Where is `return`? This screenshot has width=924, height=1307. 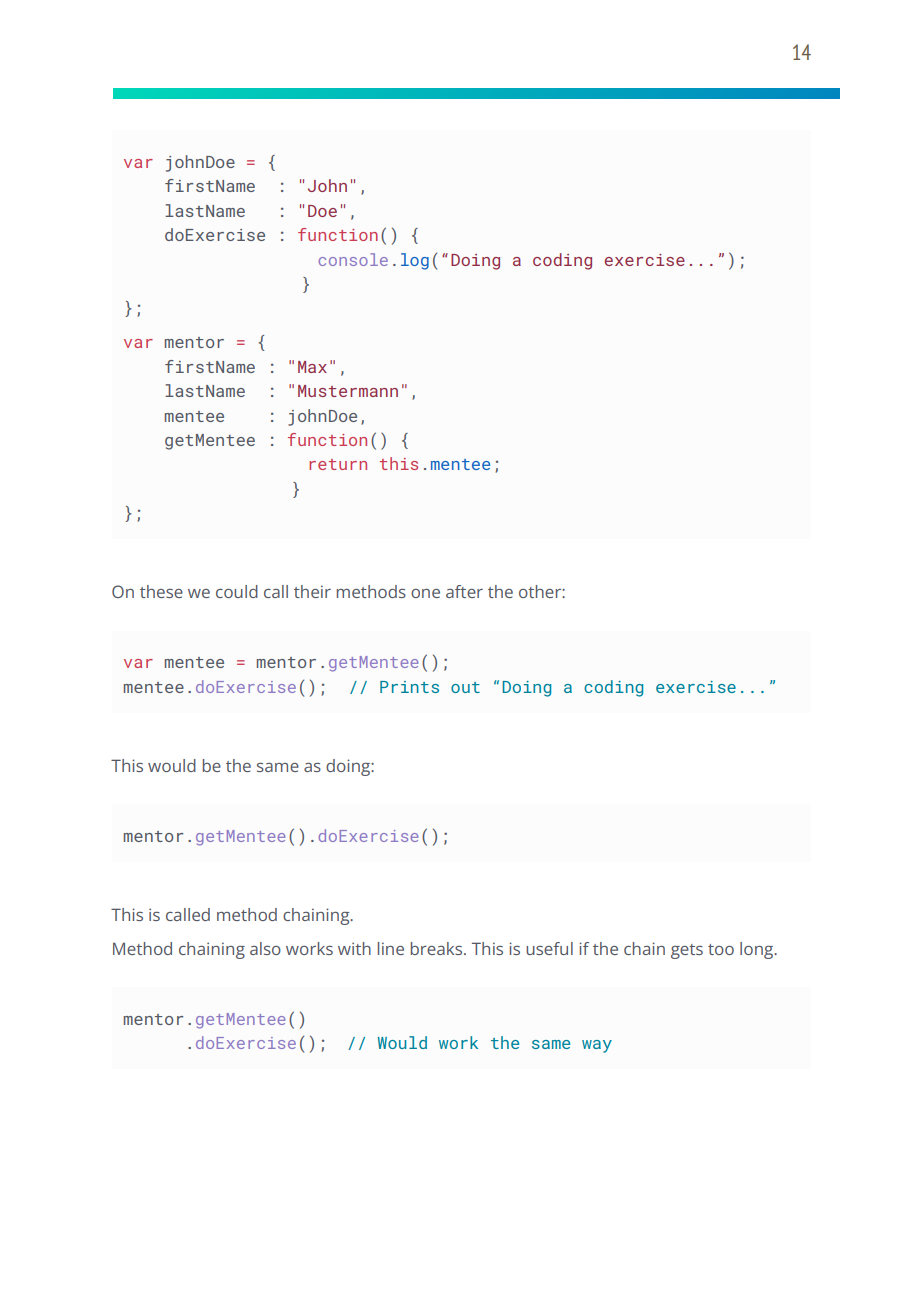 return is located at coordinates (338, 464).
